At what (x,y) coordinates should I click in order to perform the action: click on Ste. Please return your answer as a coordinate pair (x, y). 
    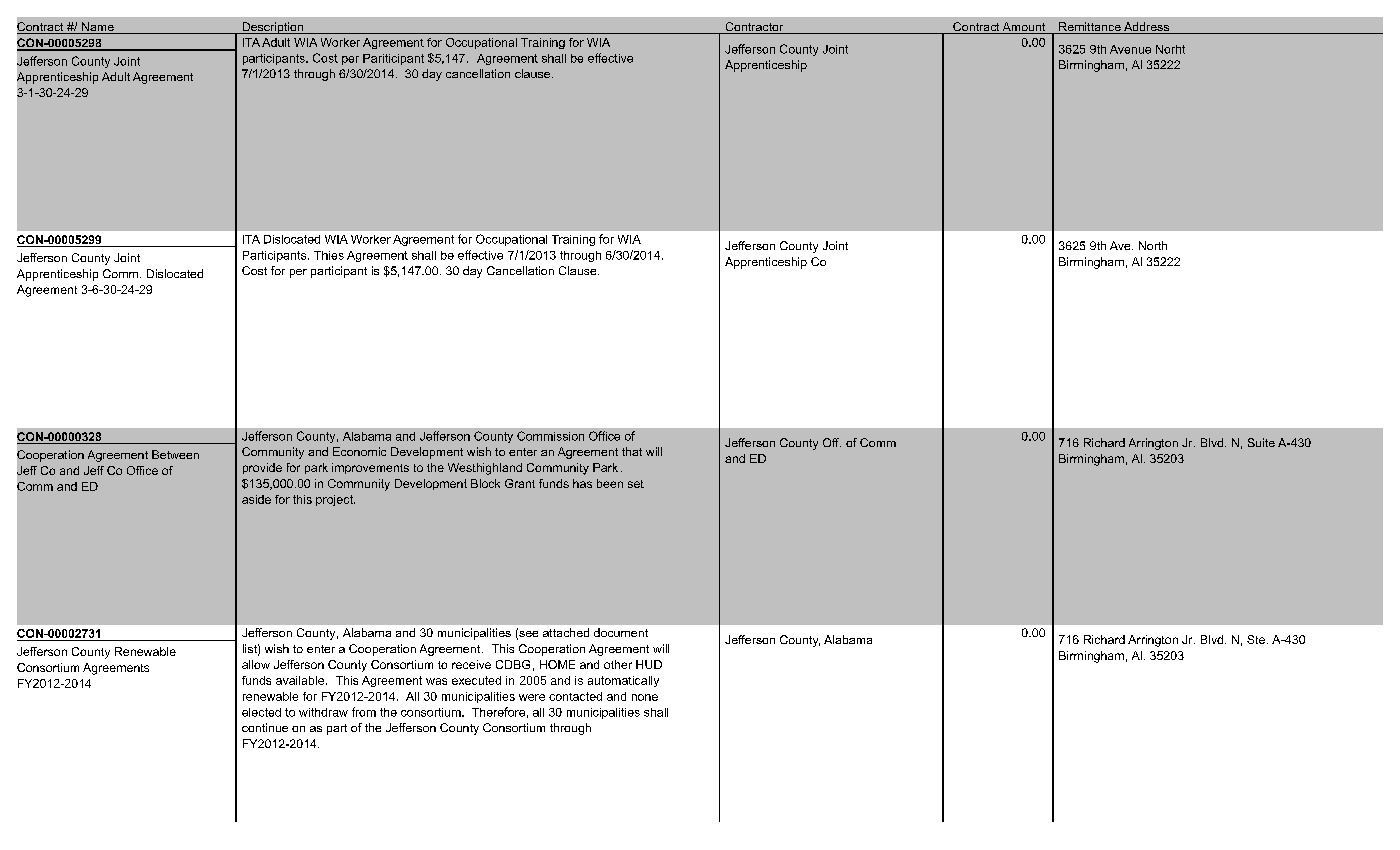
    Looking at the image, I should click on (1256, 639).
